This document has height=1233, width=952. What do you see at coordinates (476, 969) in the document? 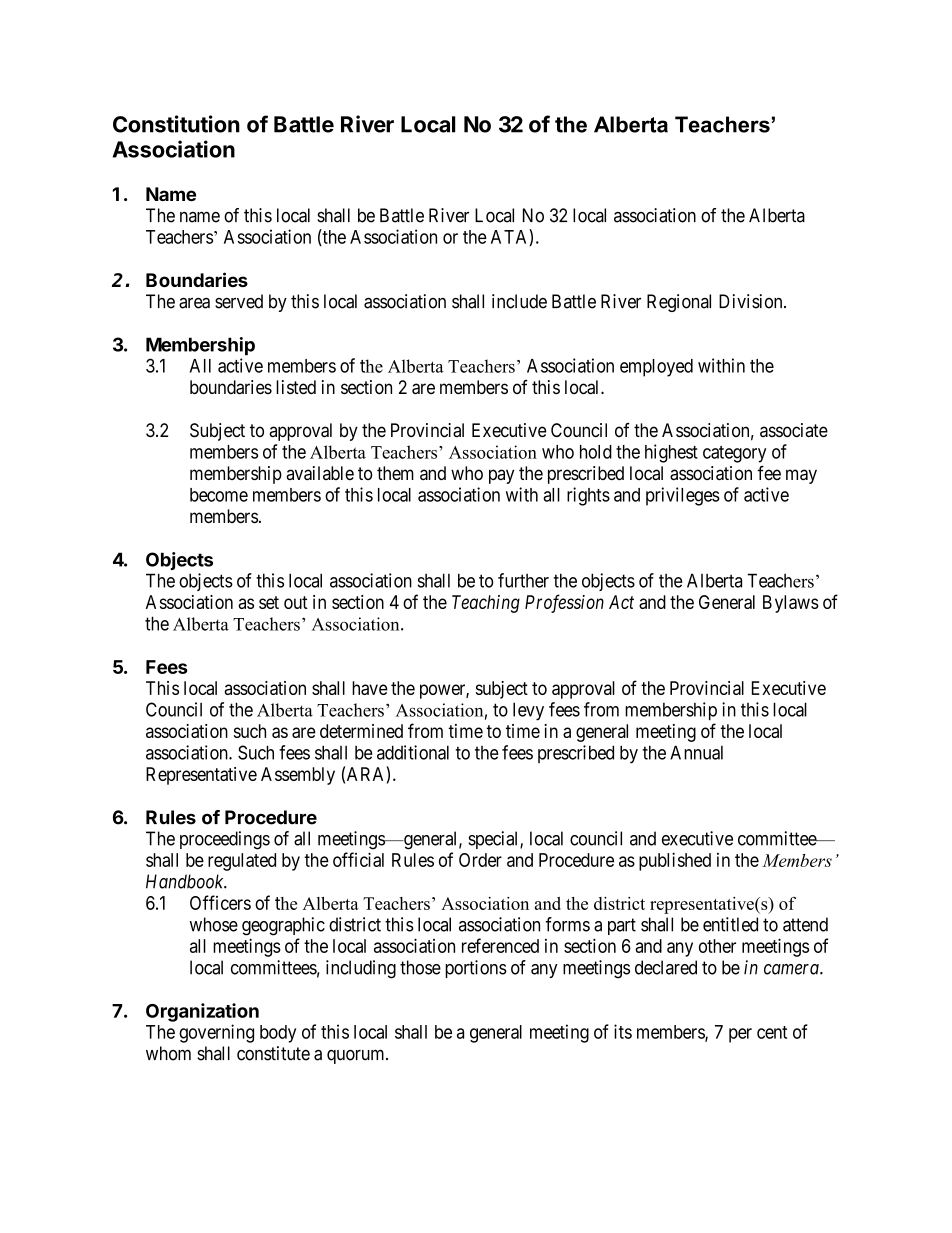
I see `portions` at bounding box center [476, 969].
